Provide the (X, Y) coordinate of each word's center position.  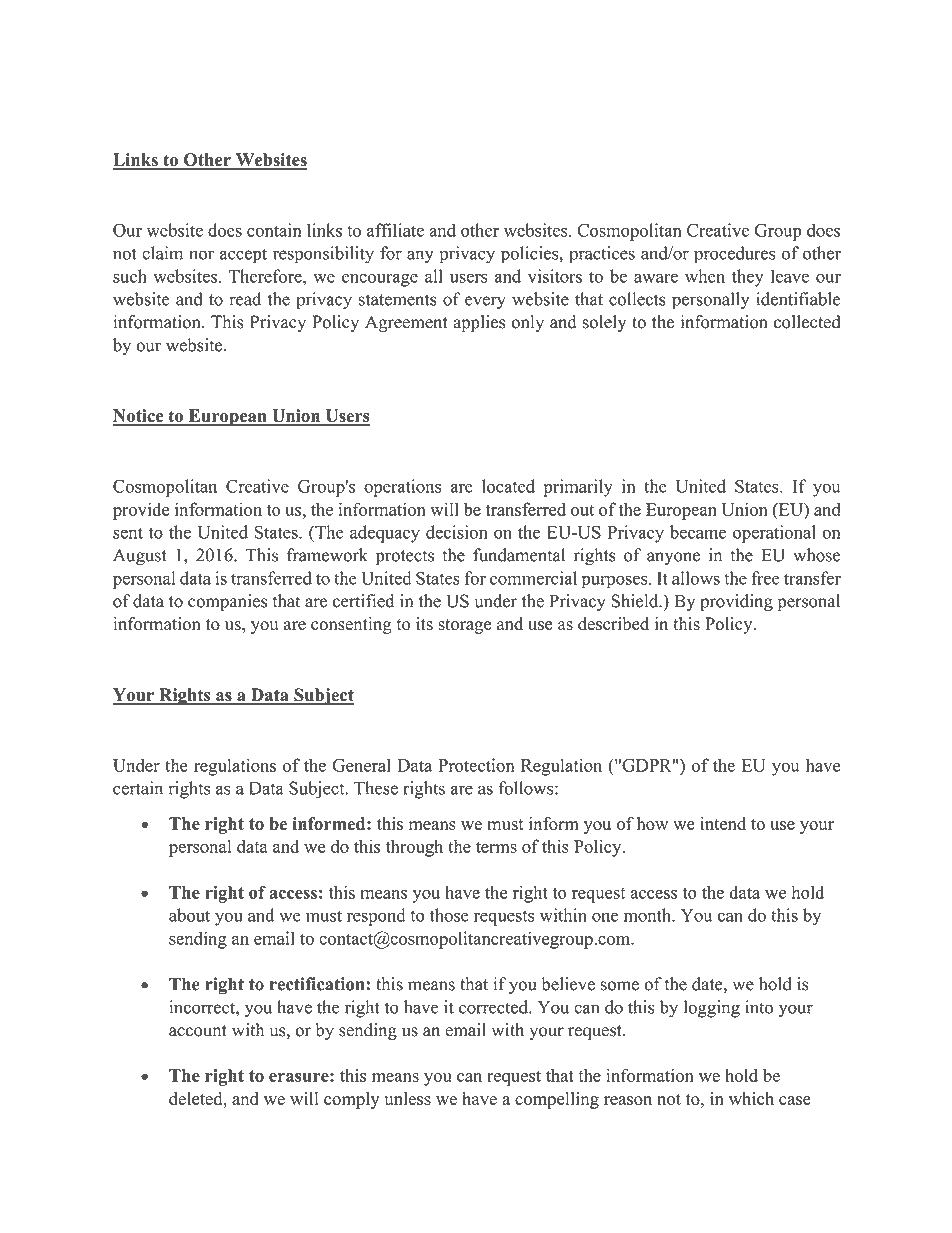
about (189, 915)
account (198, 1031)
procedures (734, 255)
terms (496, 847)
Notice (139, 417)
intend (723, 823)
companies (227, 603)
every (485, 303)
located (508, 486)
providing (736, 603)
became (698, 532)
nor (201, 255)
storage (464, 626)
